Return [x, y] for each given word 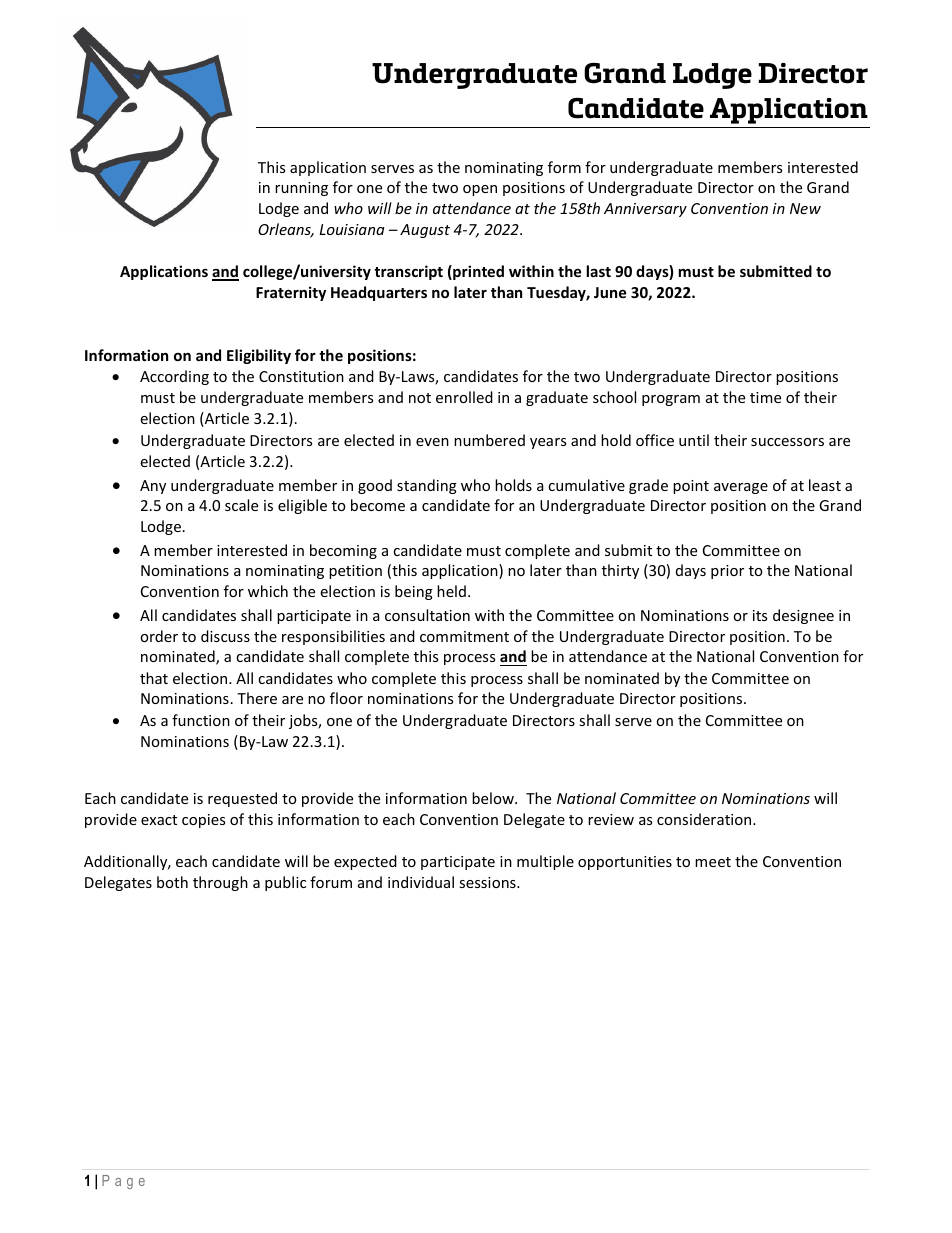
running [301, 189]
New [805, 208]
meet [713, 862]
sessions [488, 882]
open [480, 190]
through [220, 883]
